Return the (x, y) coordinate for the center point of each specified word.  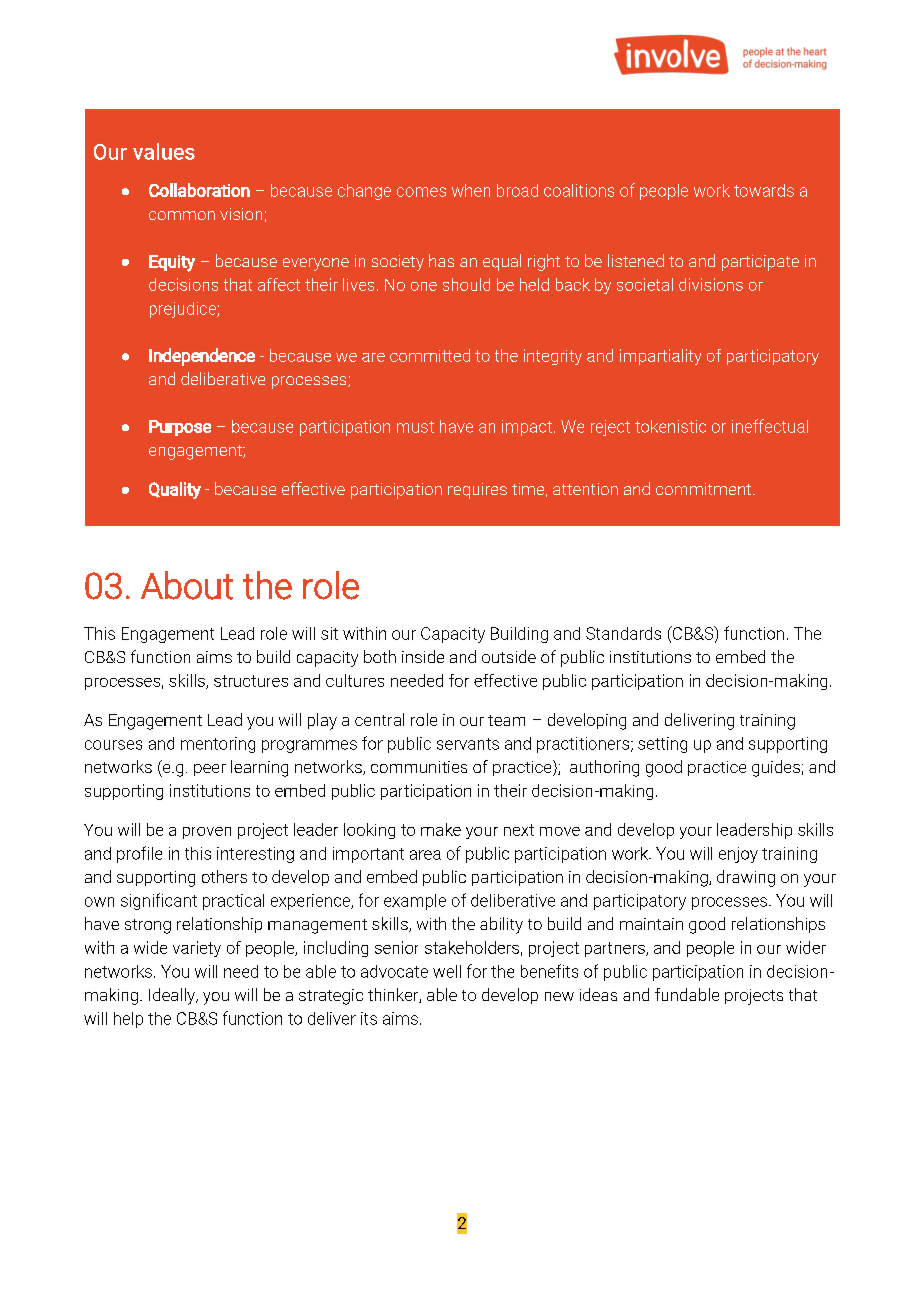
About (187, 585)
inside (423, 656)
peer (210, 770)
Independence (202, 357)
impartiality (660, 357)
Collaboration (199, 190)
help (128, 1020)
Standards (623, 633)
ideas (598, 994)
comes (421, 192)
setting (662, 745)
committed (430, 355)
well (447, 971)
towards (764, 190)
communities (419, 767)
